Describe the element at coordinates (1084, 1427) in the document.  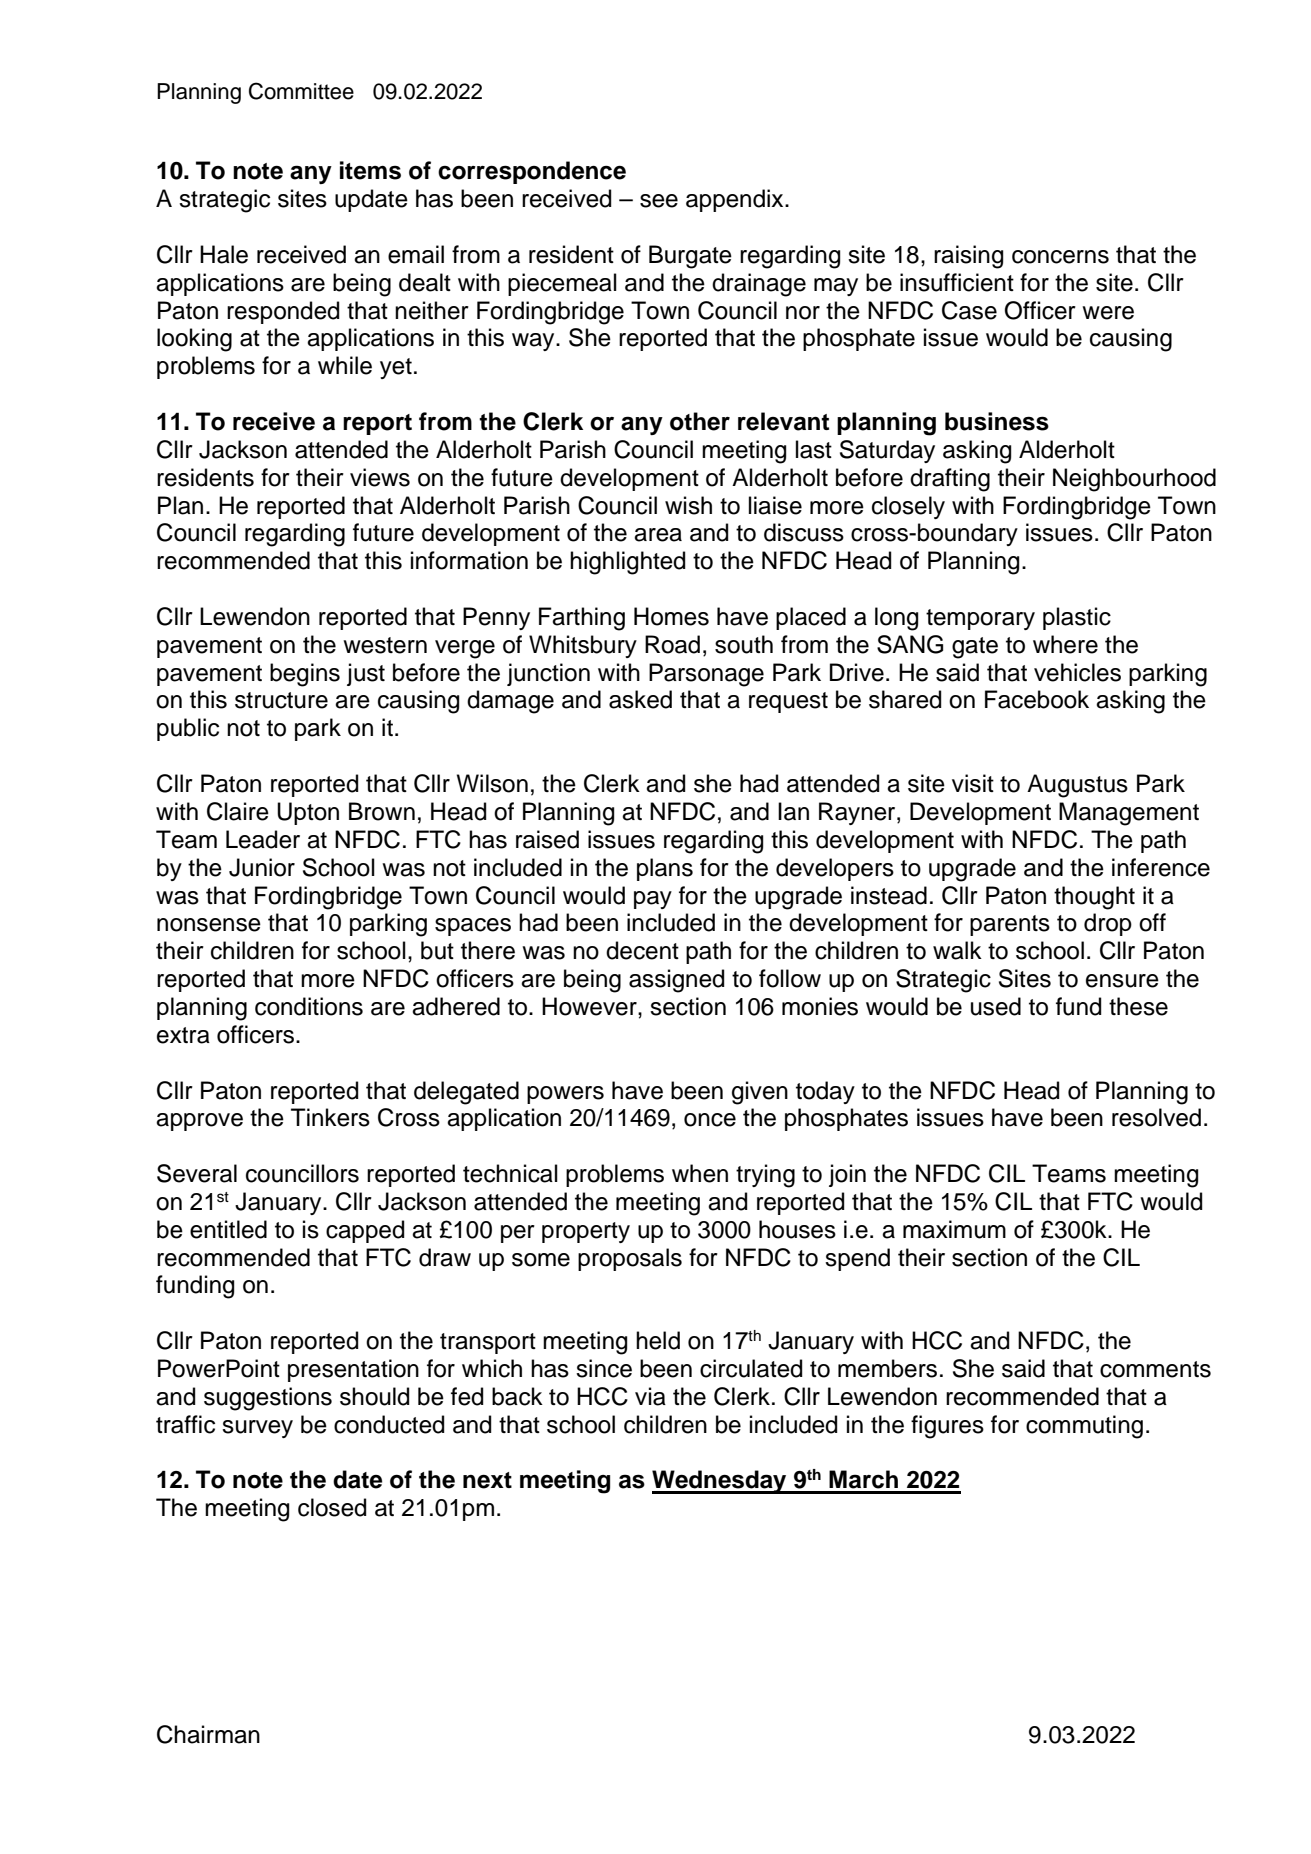
I see `commuting` at that location.
